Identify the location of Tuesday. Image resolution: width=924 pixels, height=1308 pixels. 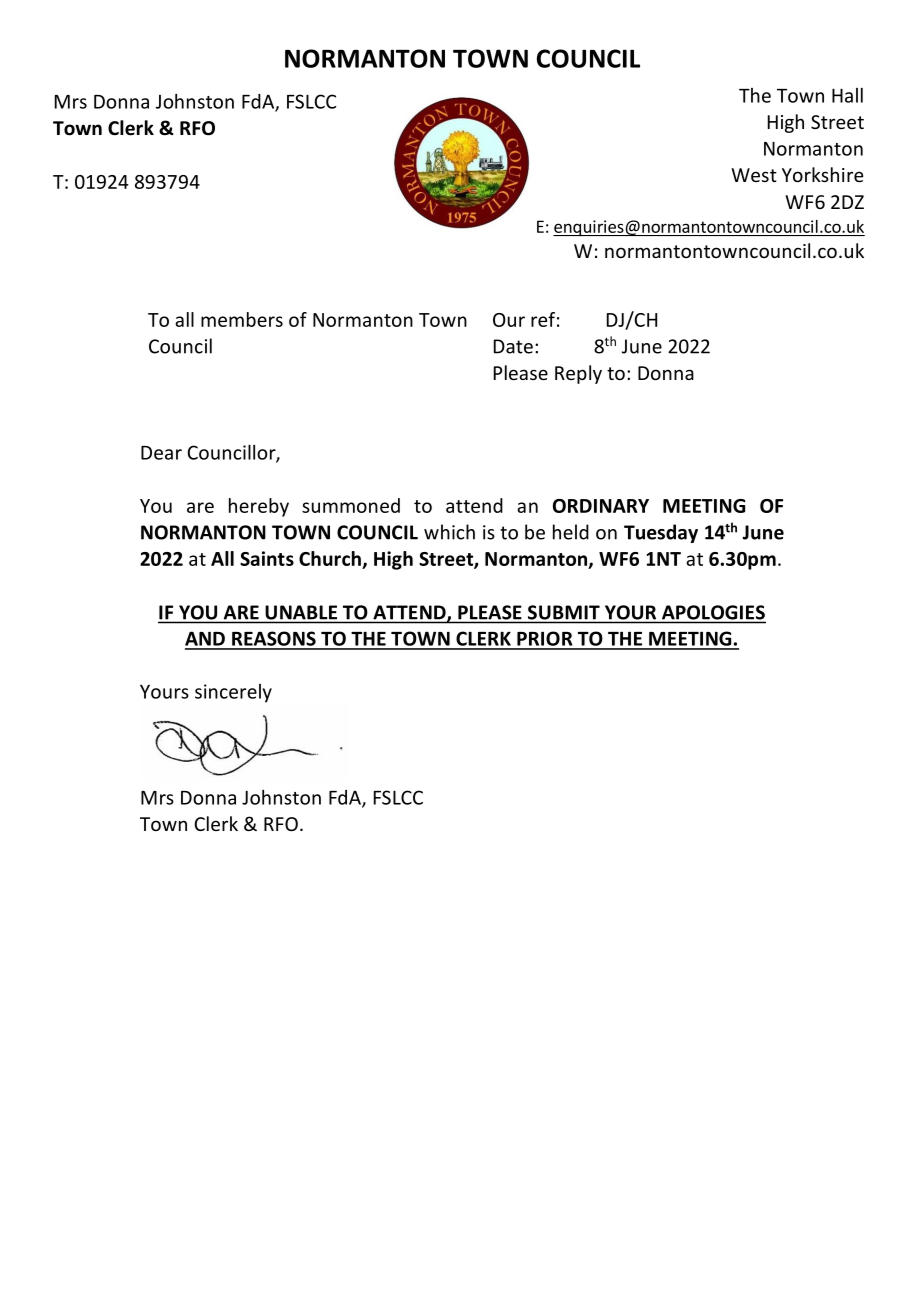
(661, 533).
